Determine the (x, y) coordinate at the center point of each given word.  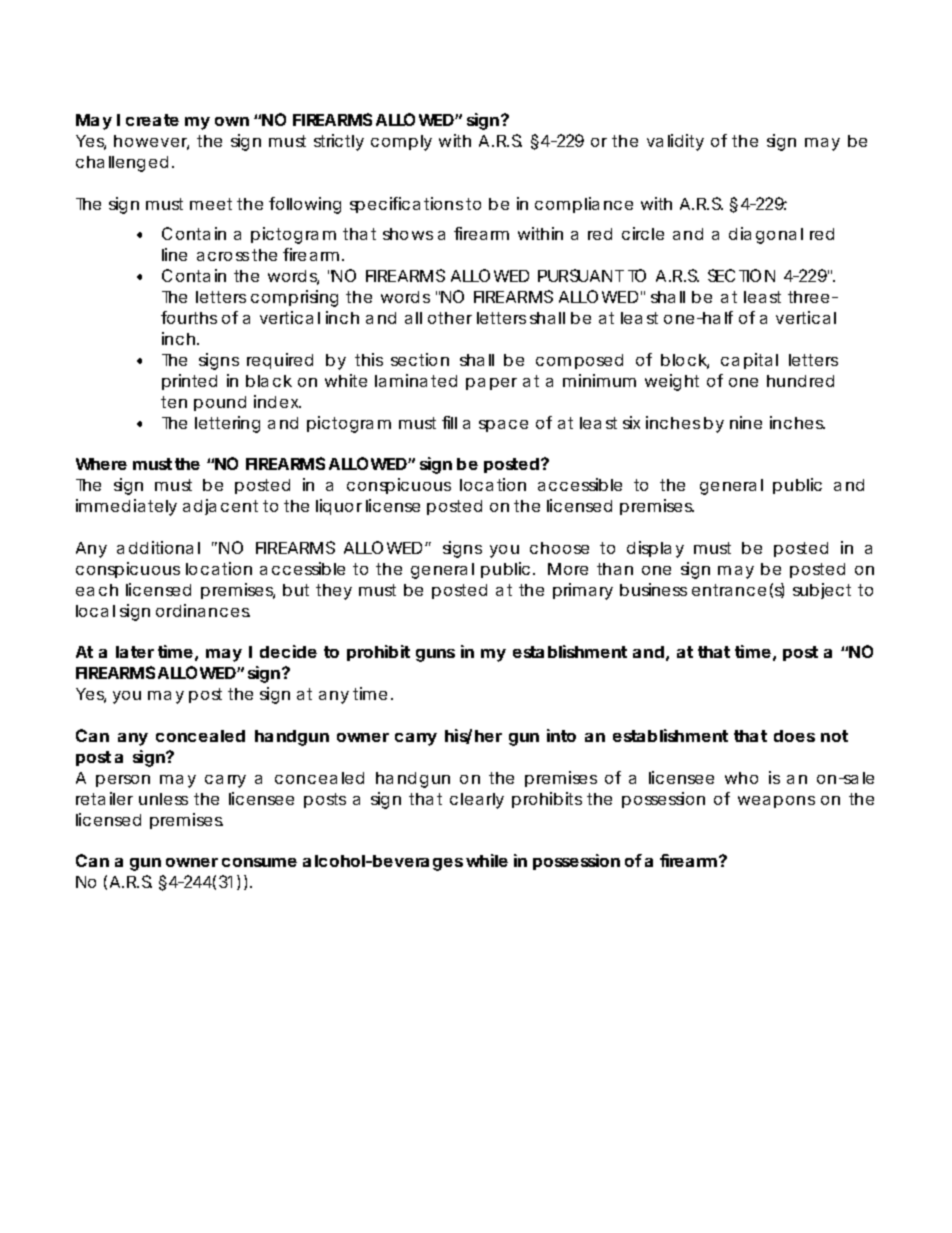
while (487, 860)
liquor (339, 507)
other (450, 318)
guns (435, 655)
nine (746, 422)
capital (749, 361)
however (151, 142)
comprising (294, 298)
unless (163, 799)
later (135, 652)
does (794, 736)
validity (675, 142)
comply (401, 143)
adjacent (220, 507)
